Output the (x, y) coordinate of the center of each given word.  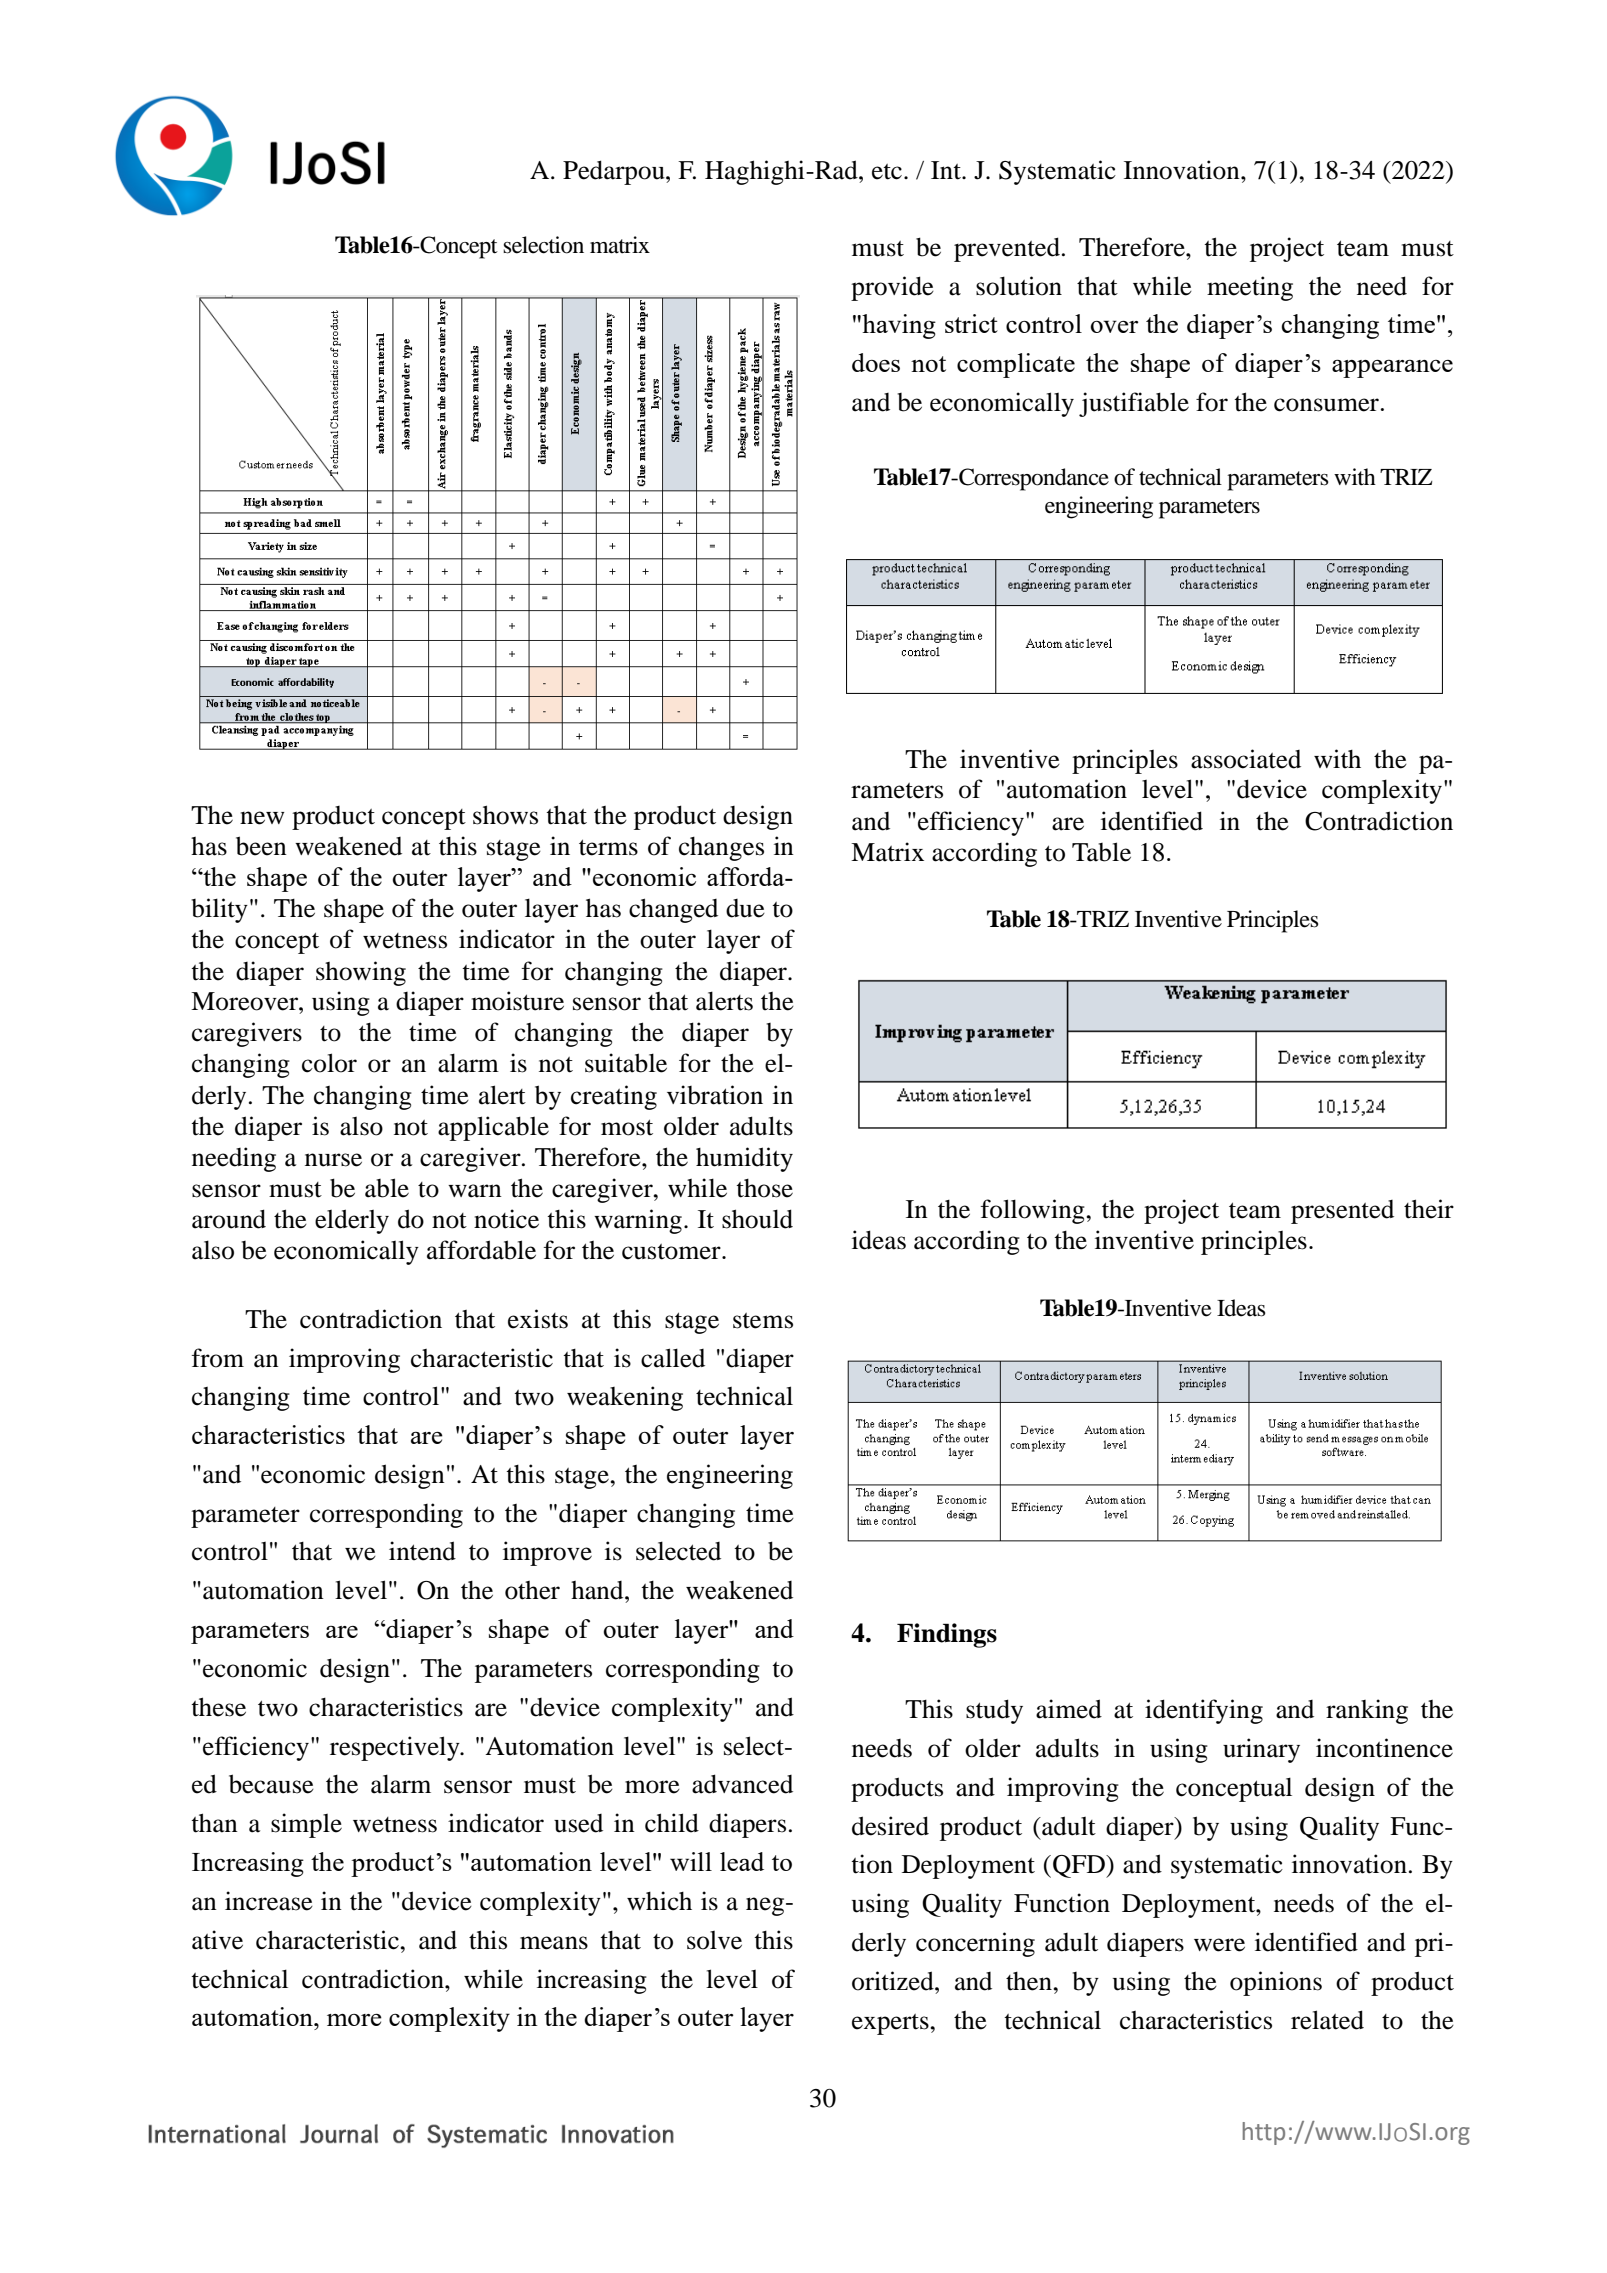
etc (888, 172)
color (329, 1063)
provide (892, 288)
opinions (1276, 1983)
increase (269, 1901)
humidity (744, 1159)
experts (891, 2024)
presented (1342, 1212)
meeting (1250, 288)
